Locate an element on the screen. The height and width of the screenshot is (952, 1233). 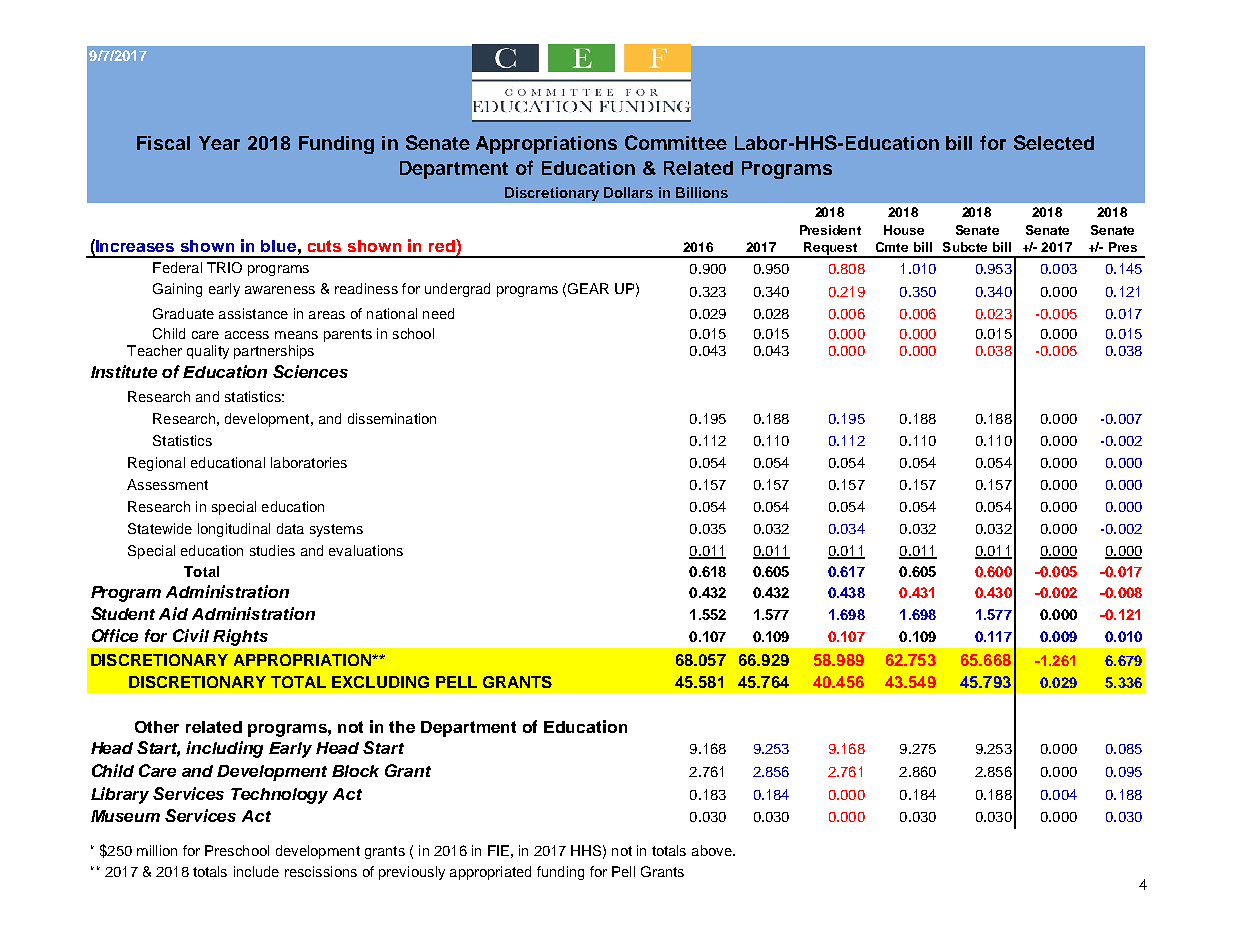
Dollars is located at coordinates (628, 192).
